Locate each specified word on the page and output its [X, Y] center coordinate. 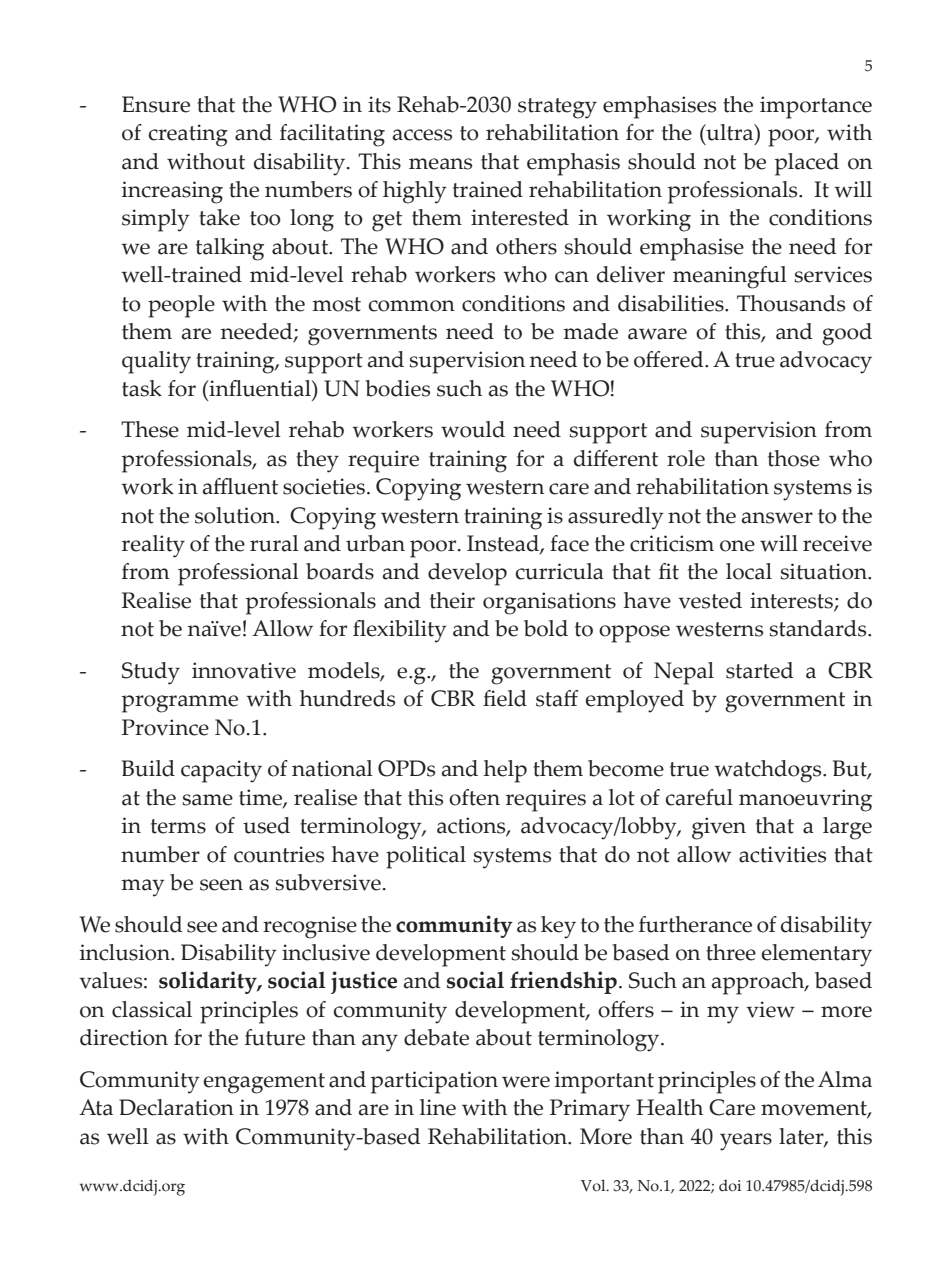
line [438, 1107]
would [473, 429]
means [440, 164]
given [719, 828]
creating [188, 135]
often [474, 797]
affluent [240, 486]
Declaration [176, 1107]
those [794, 458]
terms [178, 826]
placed [806, 164]
